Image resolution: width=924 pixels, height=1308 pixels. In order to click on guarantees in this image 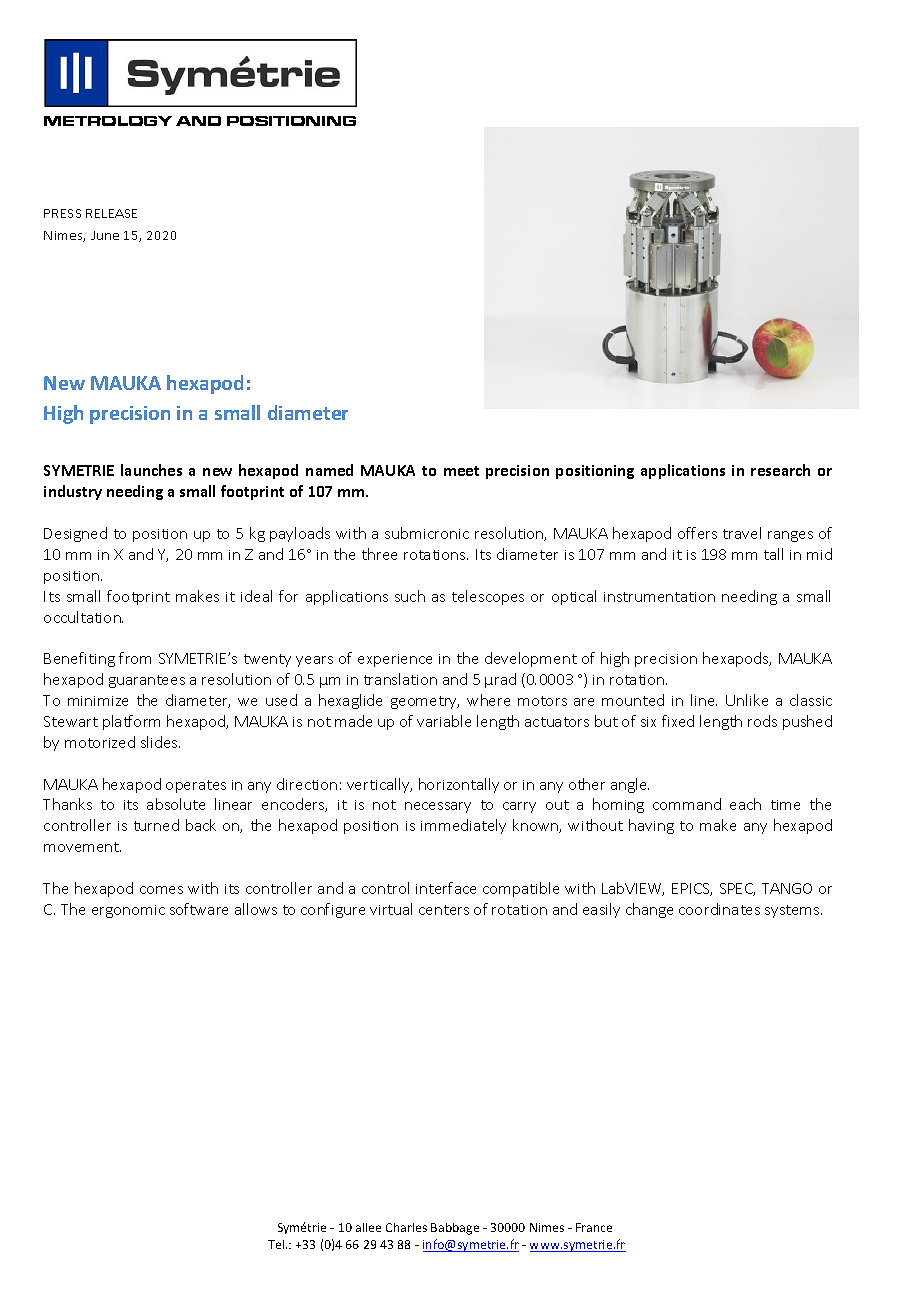, I will do `click(147, 681)`.
